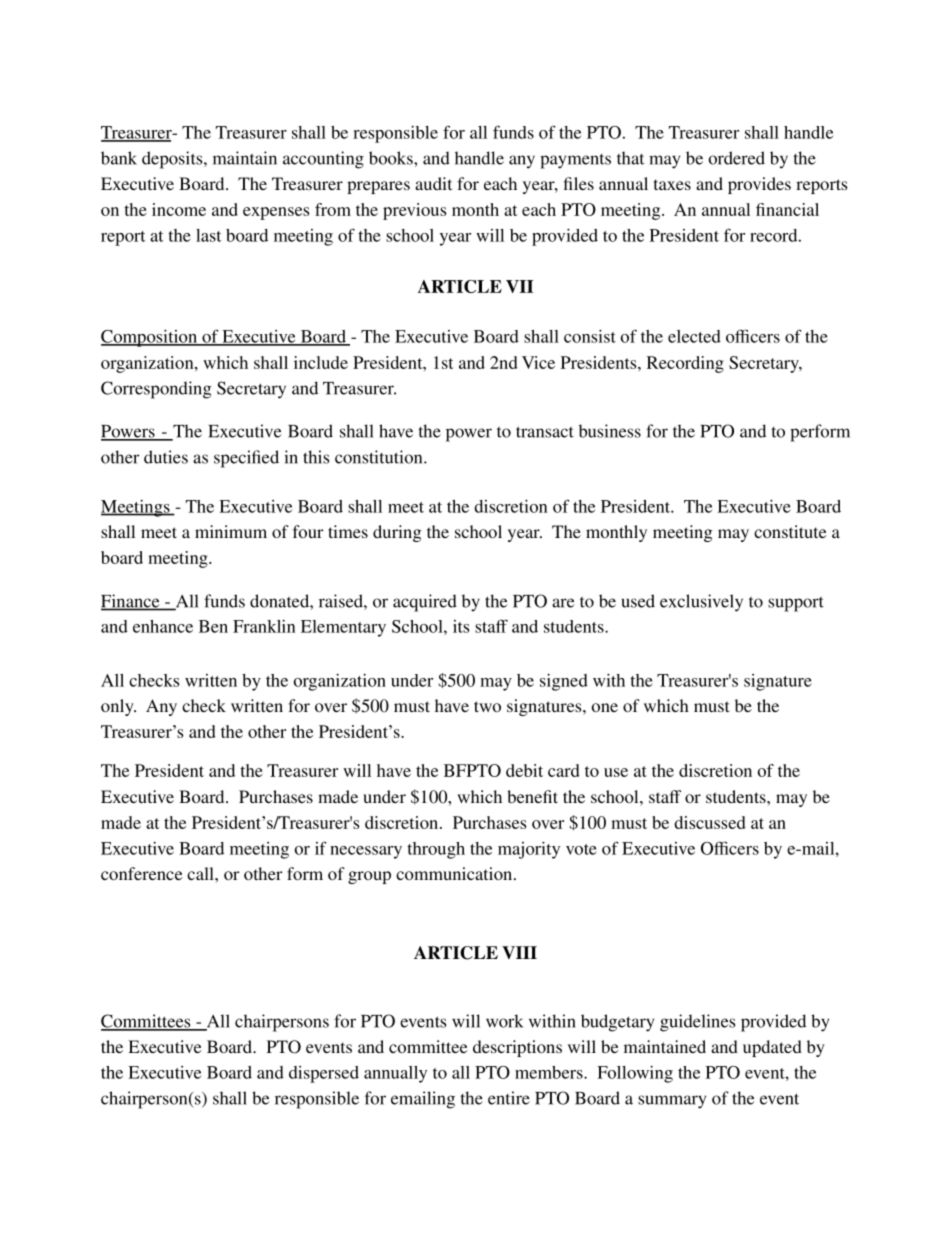 The height and width of the screenshot is (1233, 952). Describe the element at coordinates (433, 183) in the screenshot. I see `audit` at that location.
